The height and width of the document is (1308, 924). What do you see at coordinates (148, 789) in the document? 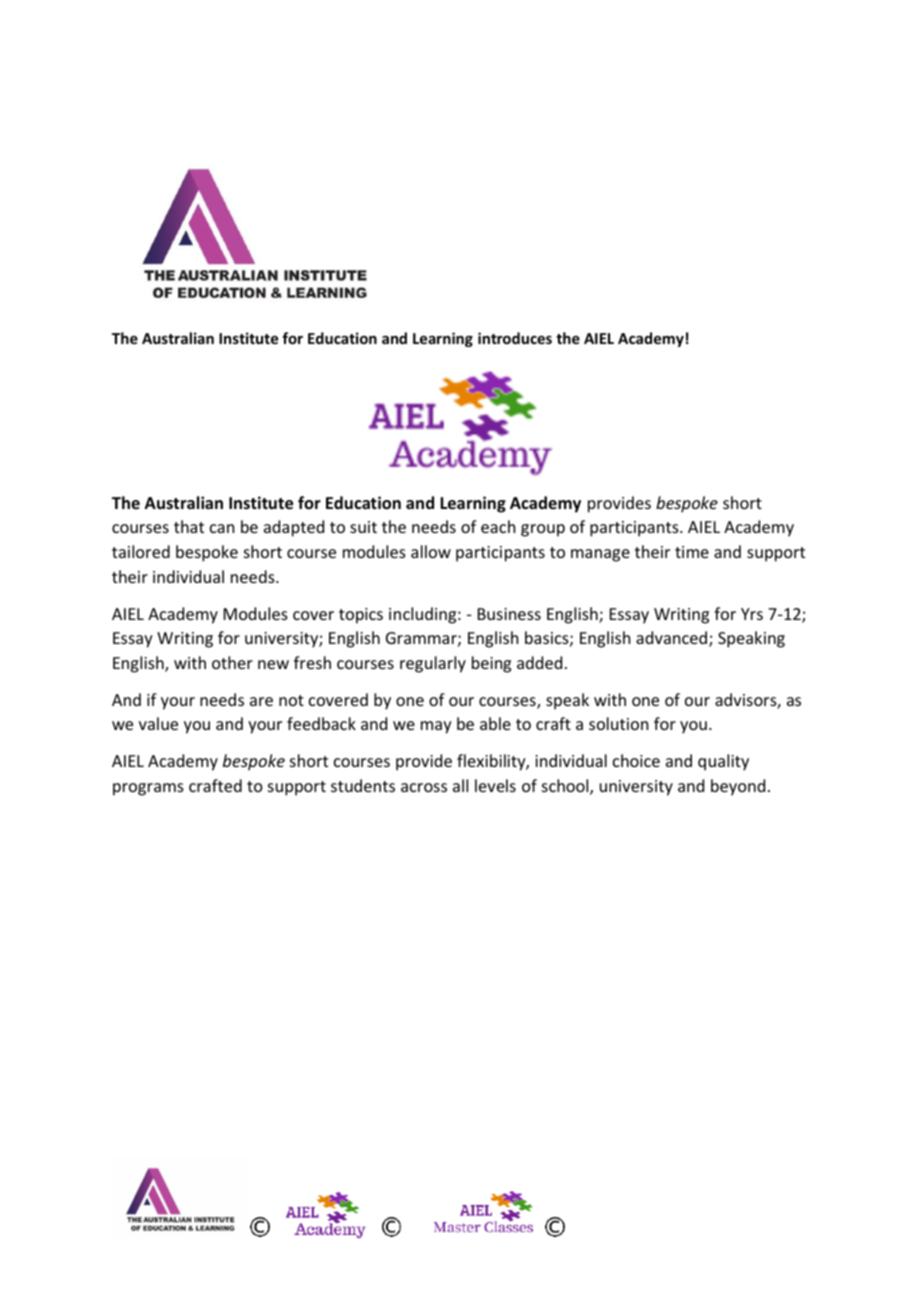
I see `programs` at bounding box center [148, 789].
